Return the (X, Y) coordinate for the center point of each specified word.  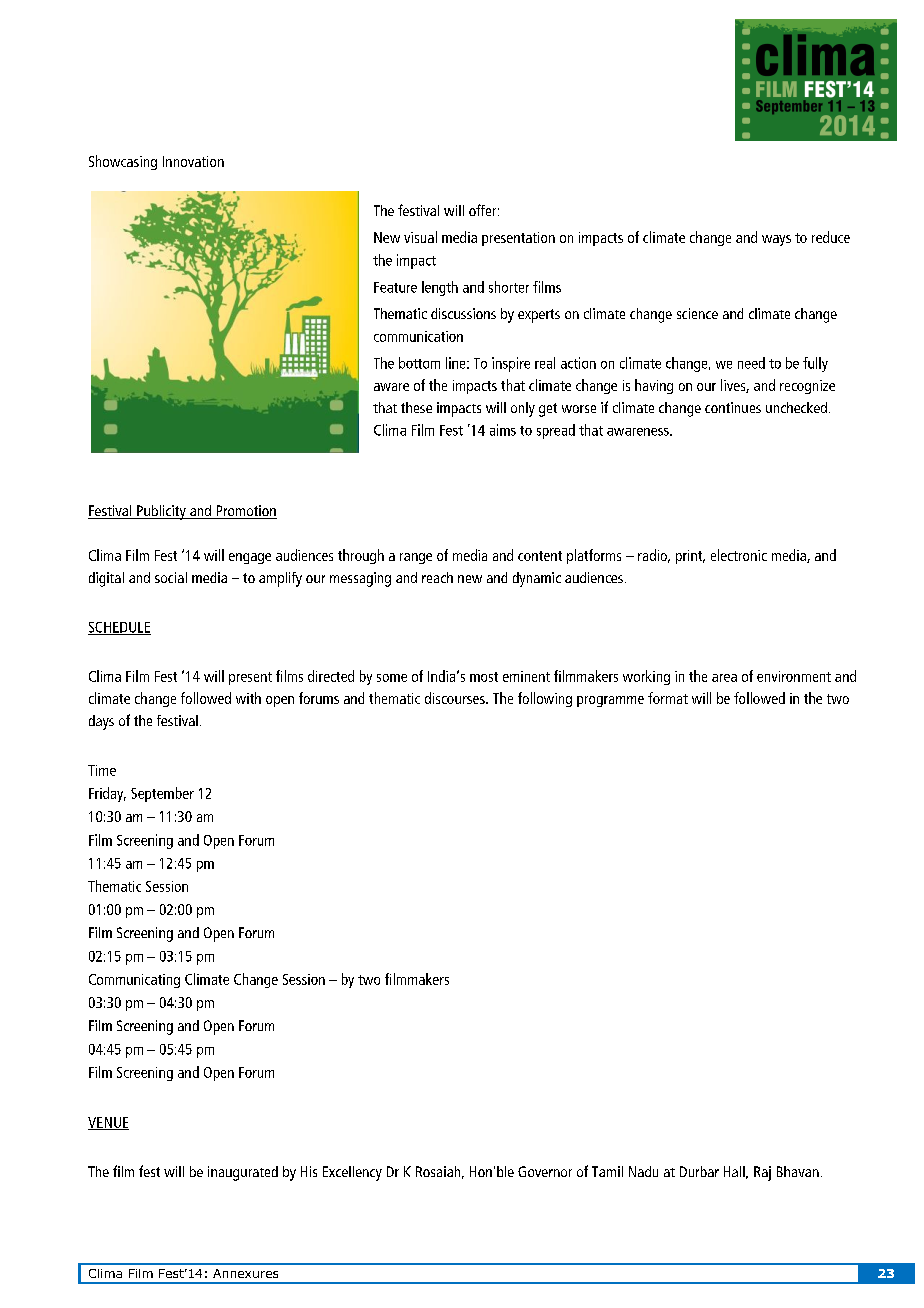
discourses (456, 698)
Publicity (161, 512)
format (668, 698)
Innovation (193, 161)
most (484, 677)
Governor (545, 1171)
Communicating (134, 981)
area (724, 678)
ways (776, 240)
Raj (762, 1173)
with (248, 698)
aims (503, 430)
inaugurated (243, 1173)
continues (733, 407)
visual (420, 237)
